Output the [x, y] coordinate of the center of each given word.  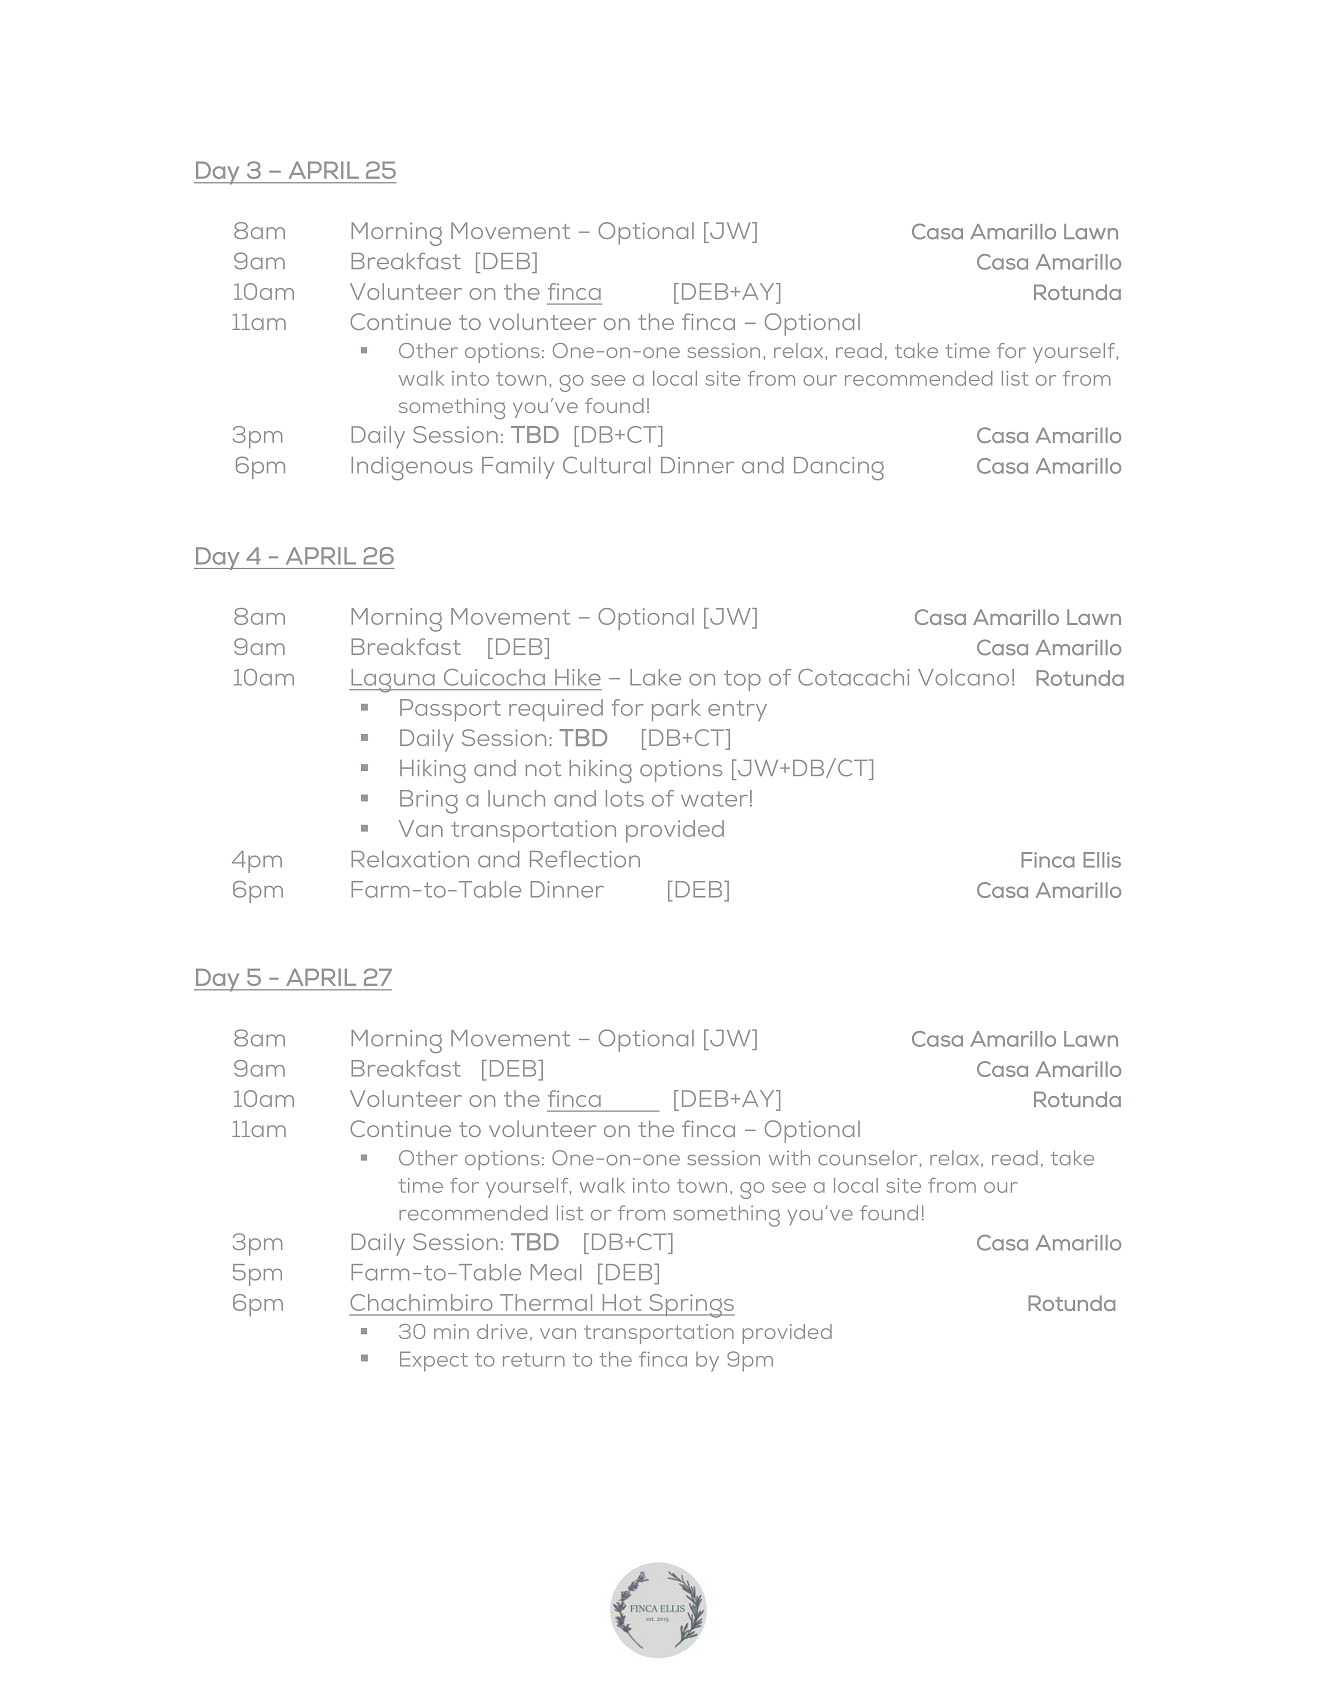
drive [502, 1331]
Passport [450, 710]
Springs [690, 1306]
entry [737, 711]
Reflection [585, 859]
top [742, 680]
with [789, 1157]
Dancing [839, 468]
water [714, 799]
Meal [556, 1272]
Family [518, 468]
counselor [869, 1158]
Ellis [1102, 860]
